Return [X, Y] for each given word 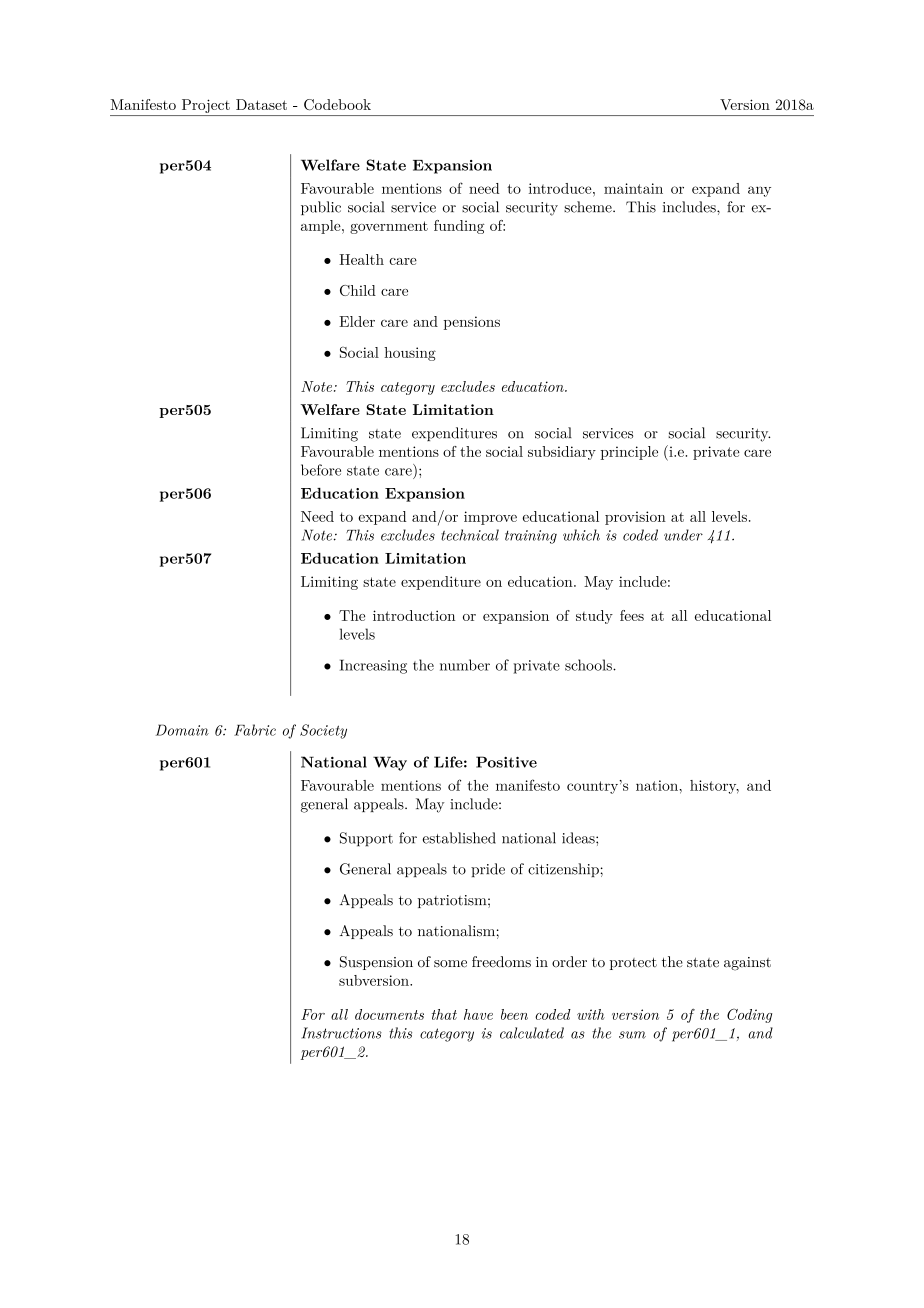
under [683, 535]
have [478, 1014]
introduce [561, 188]
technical [470, 535]
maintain [633, 188]
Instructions [342, 1033]
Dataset [261, 104]
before [321, 470]
